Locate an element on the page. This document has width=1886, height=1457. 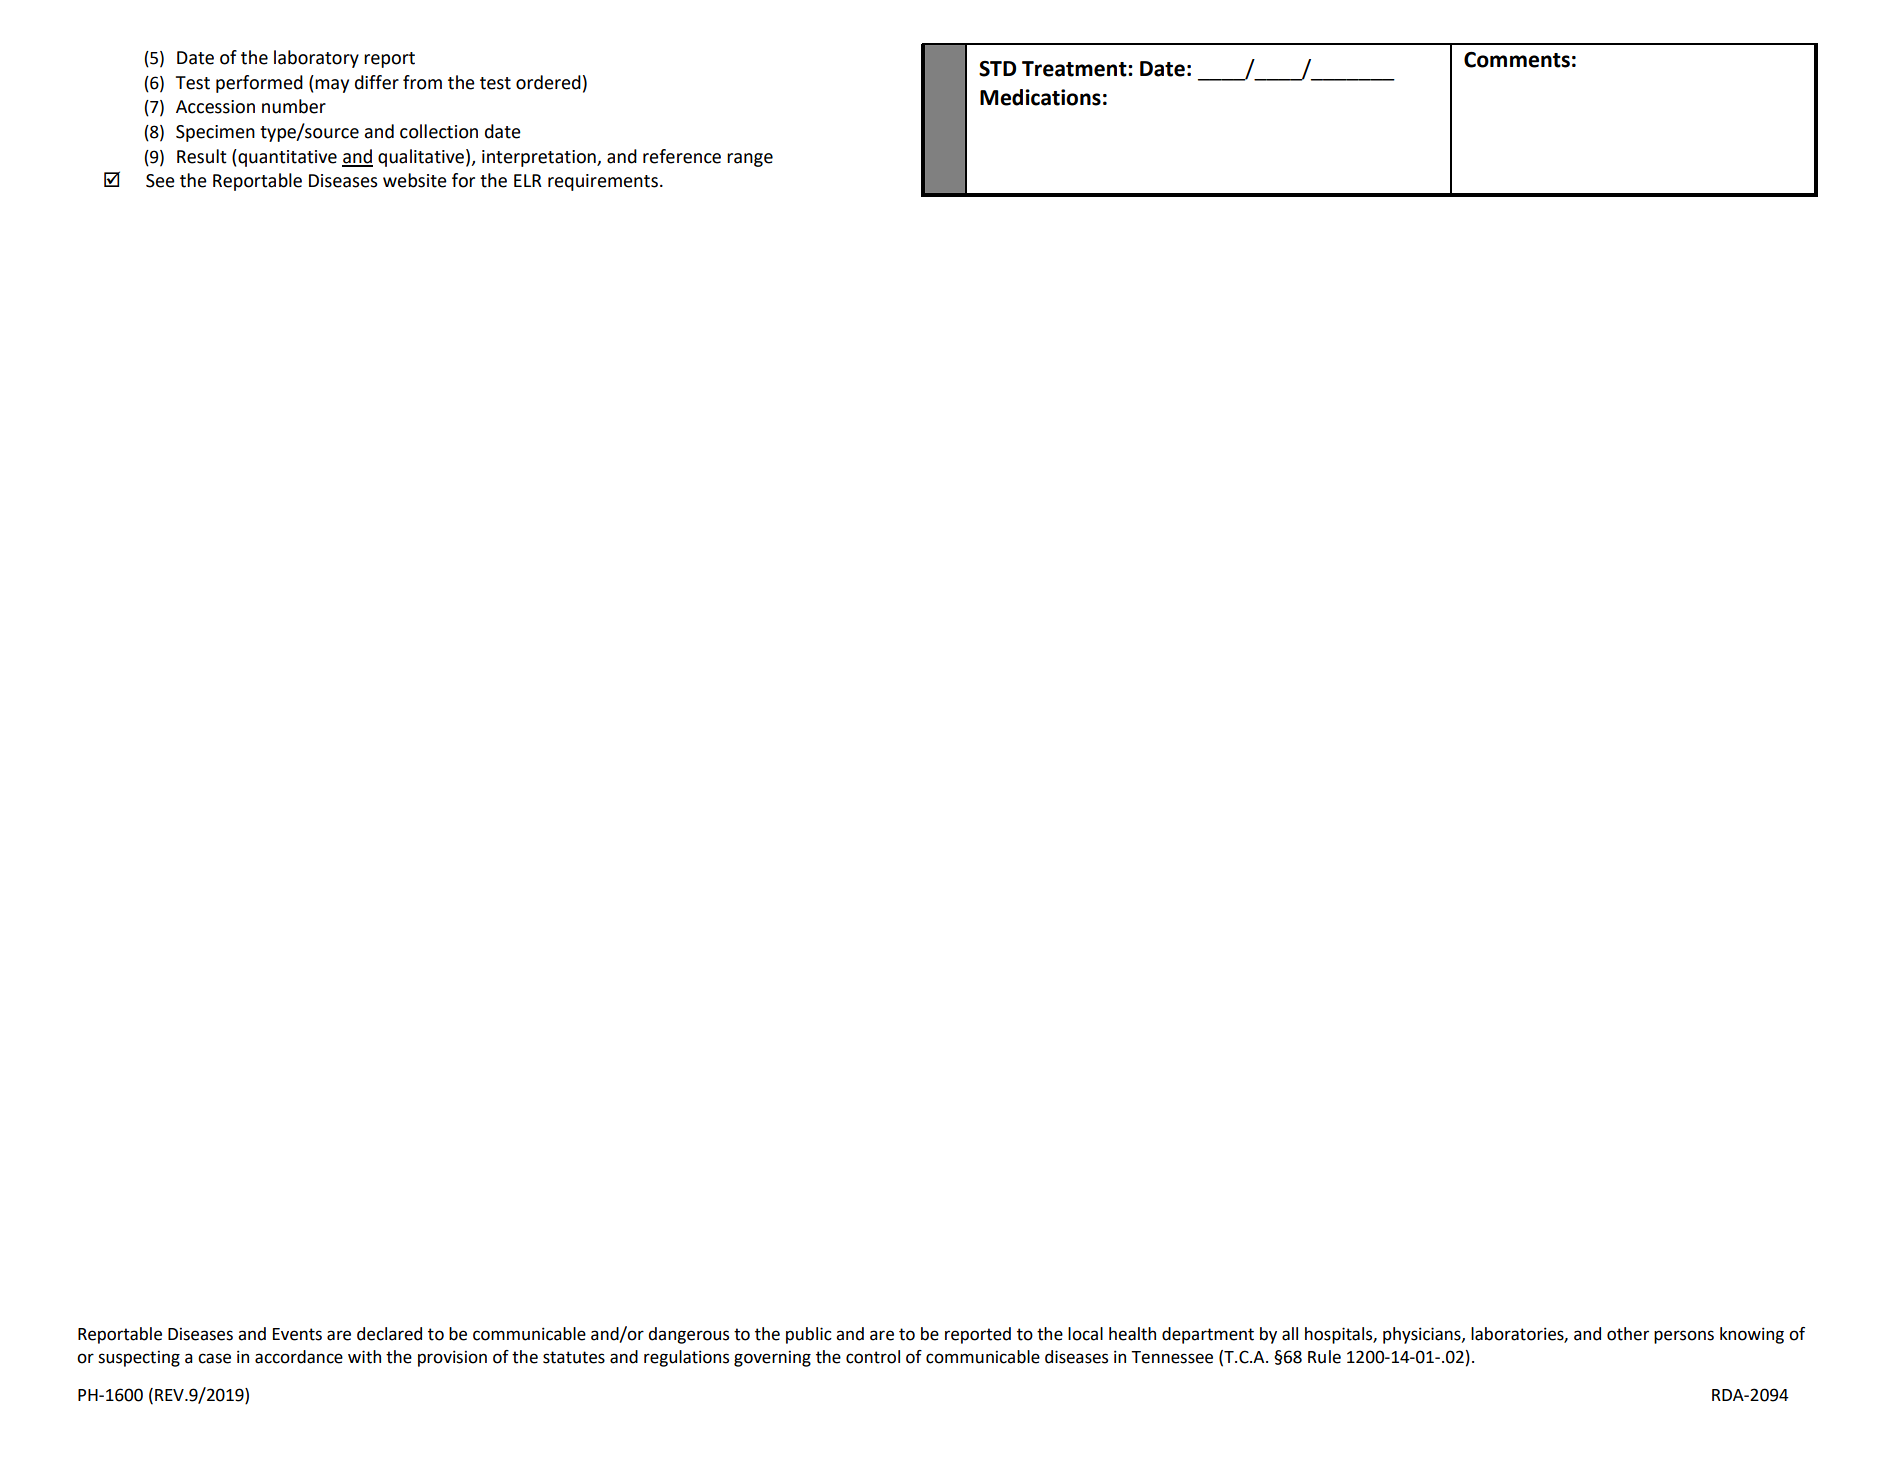
reference is located at coordinates (682, 156).
